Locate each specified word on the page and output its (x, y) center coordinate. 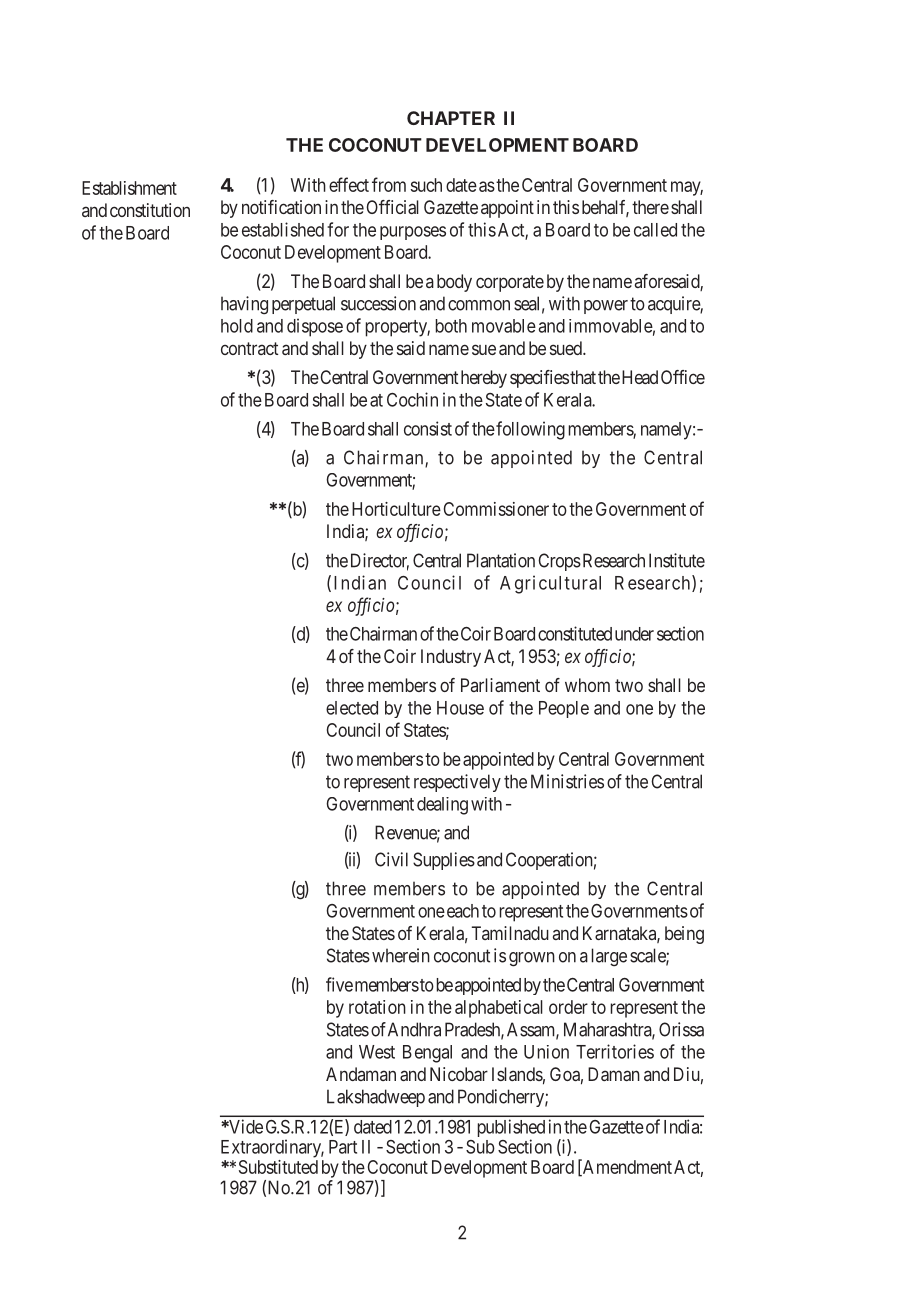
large (609, 957)
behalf (605, 208)
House (460, 708)
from (389, 184)
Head (640, 377)
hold (237, 326)
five (339, 984)
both (451, 326)
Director (380, 561)
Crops (559, 562)
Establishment (129, 188)
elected (352, 708)
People (564, 709)
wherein (401, 955)
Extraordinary (272, 1148)
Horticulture (396, 509)
